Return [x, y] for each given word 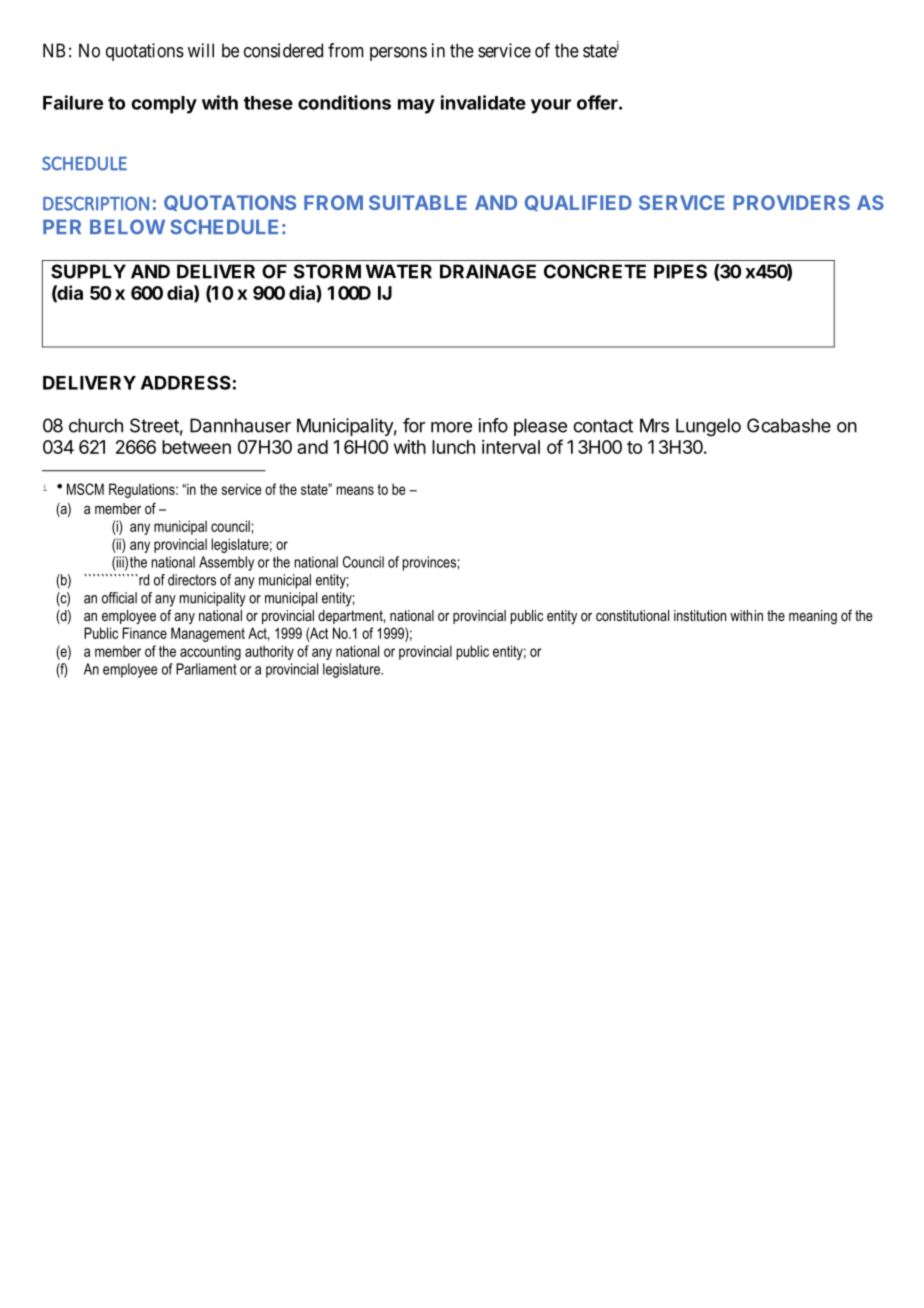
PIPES [680, 271]
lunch [453, 447]
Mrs [654, 425]
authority [269, 652]
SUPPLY [88, 271]
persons [398, 54]
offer [598, 102]
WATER [399, 271]
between [196, 447]
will [201, 50]
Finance [145, 633]
